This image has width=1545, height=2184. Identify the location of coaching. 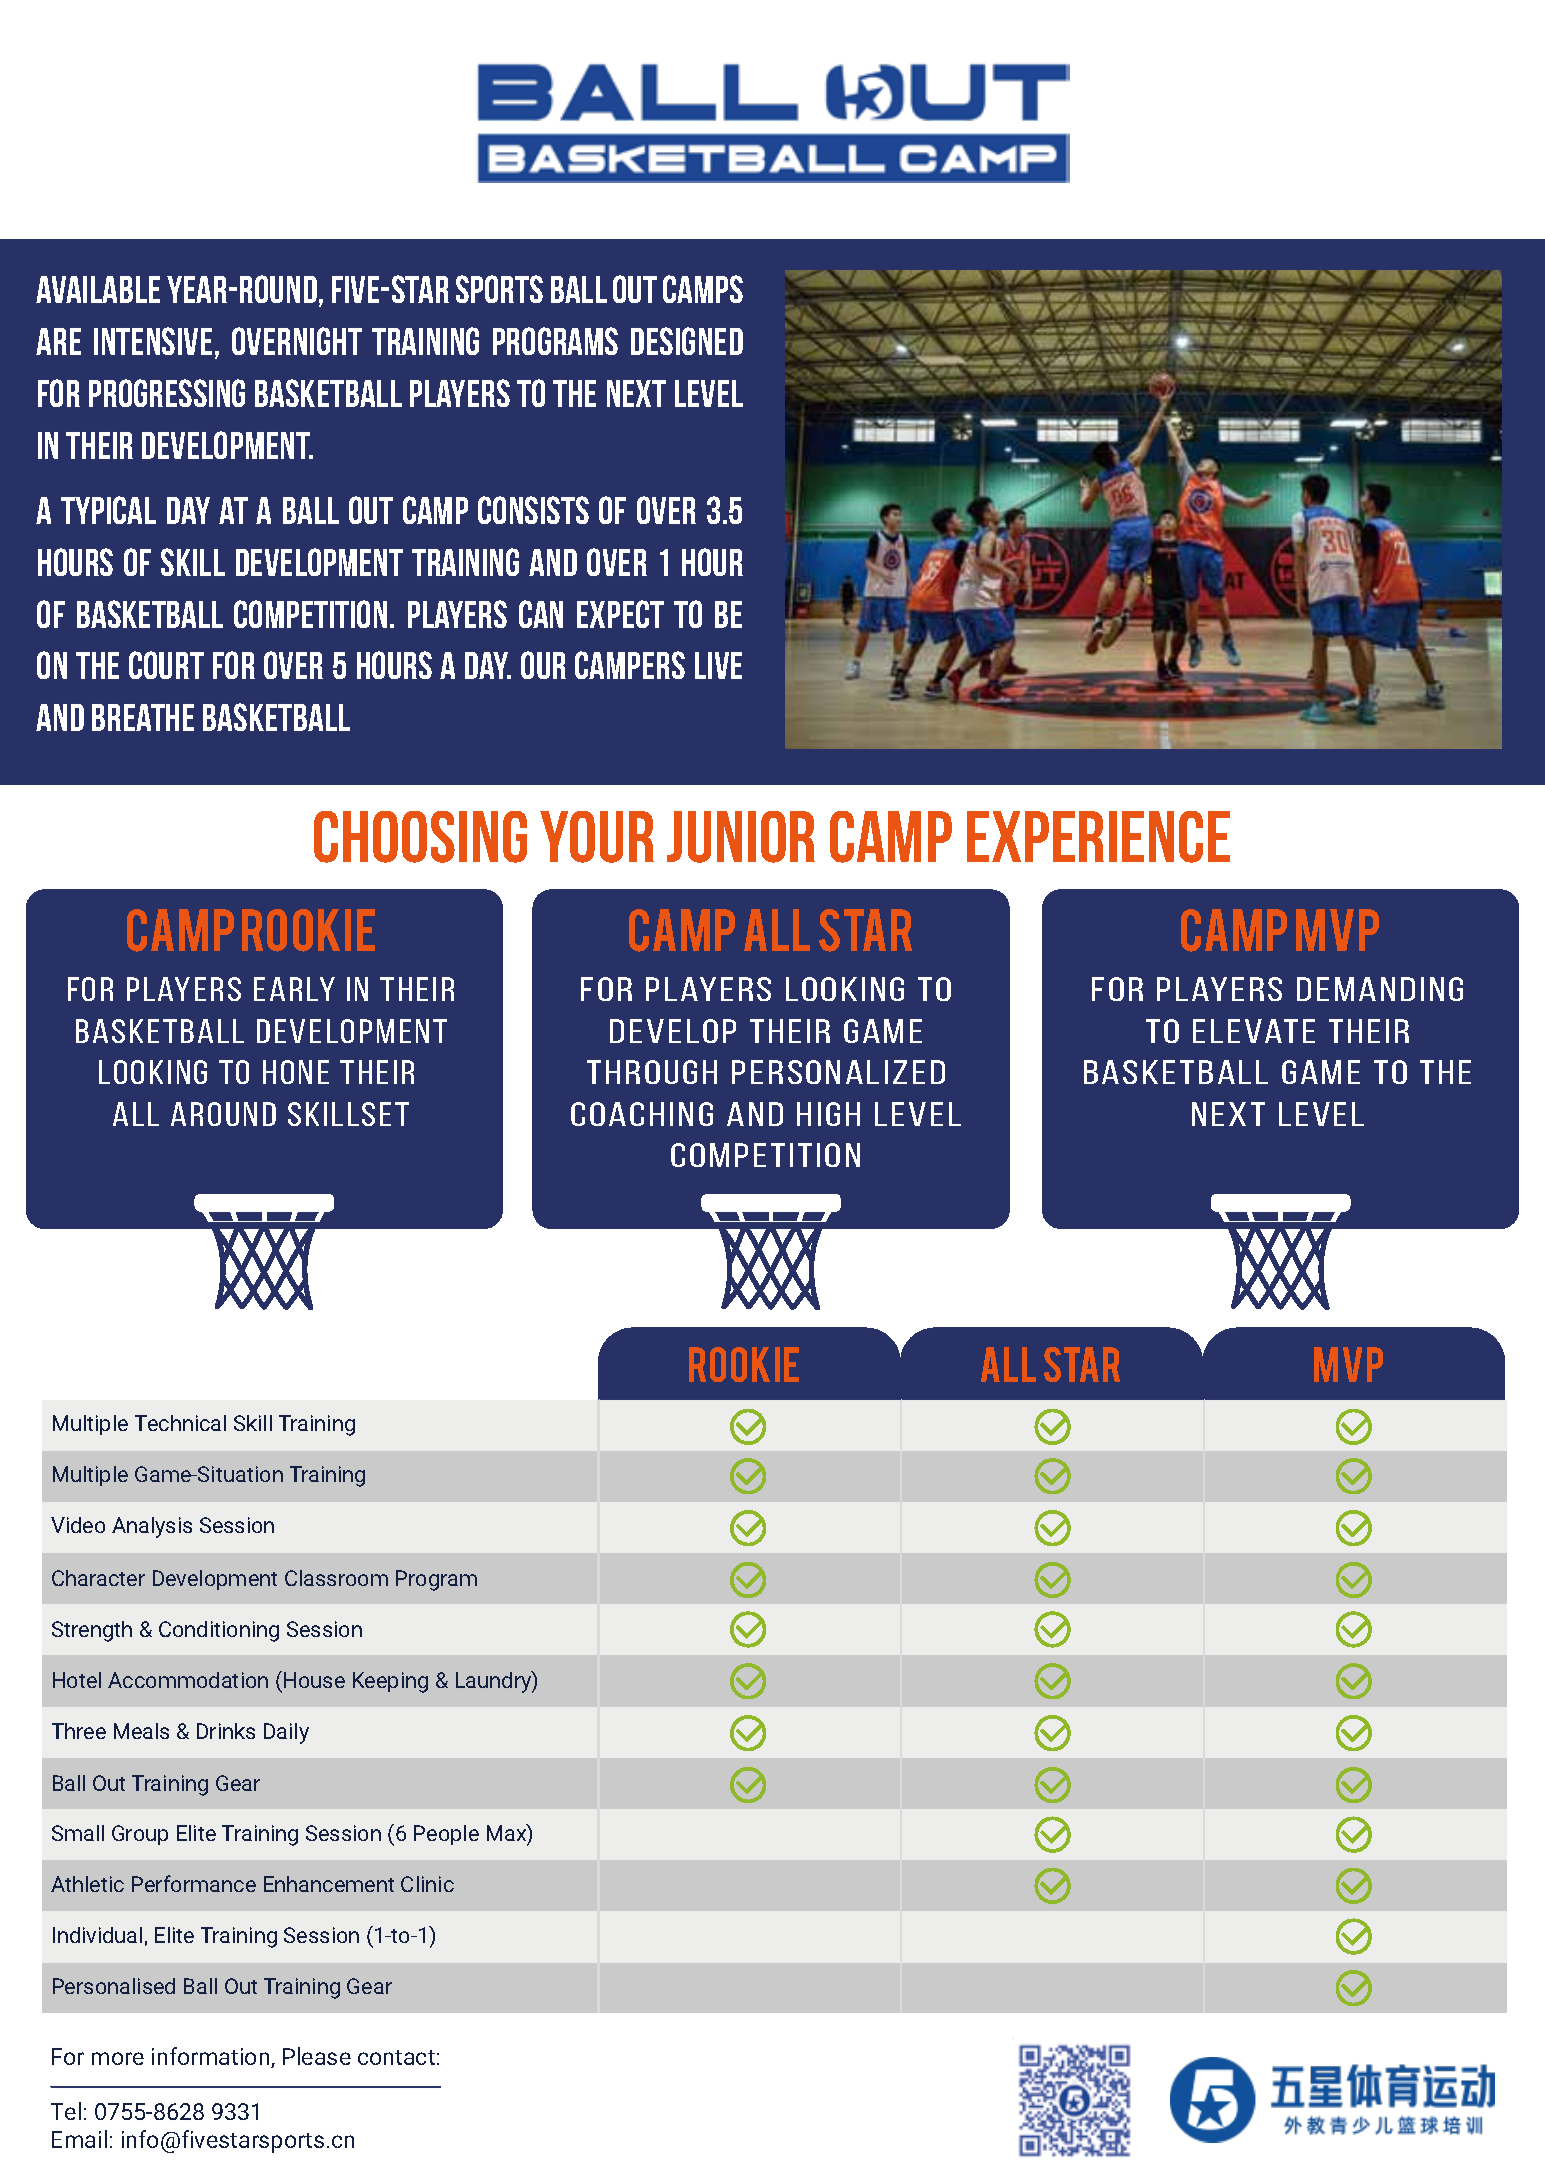
(642, 1114).
